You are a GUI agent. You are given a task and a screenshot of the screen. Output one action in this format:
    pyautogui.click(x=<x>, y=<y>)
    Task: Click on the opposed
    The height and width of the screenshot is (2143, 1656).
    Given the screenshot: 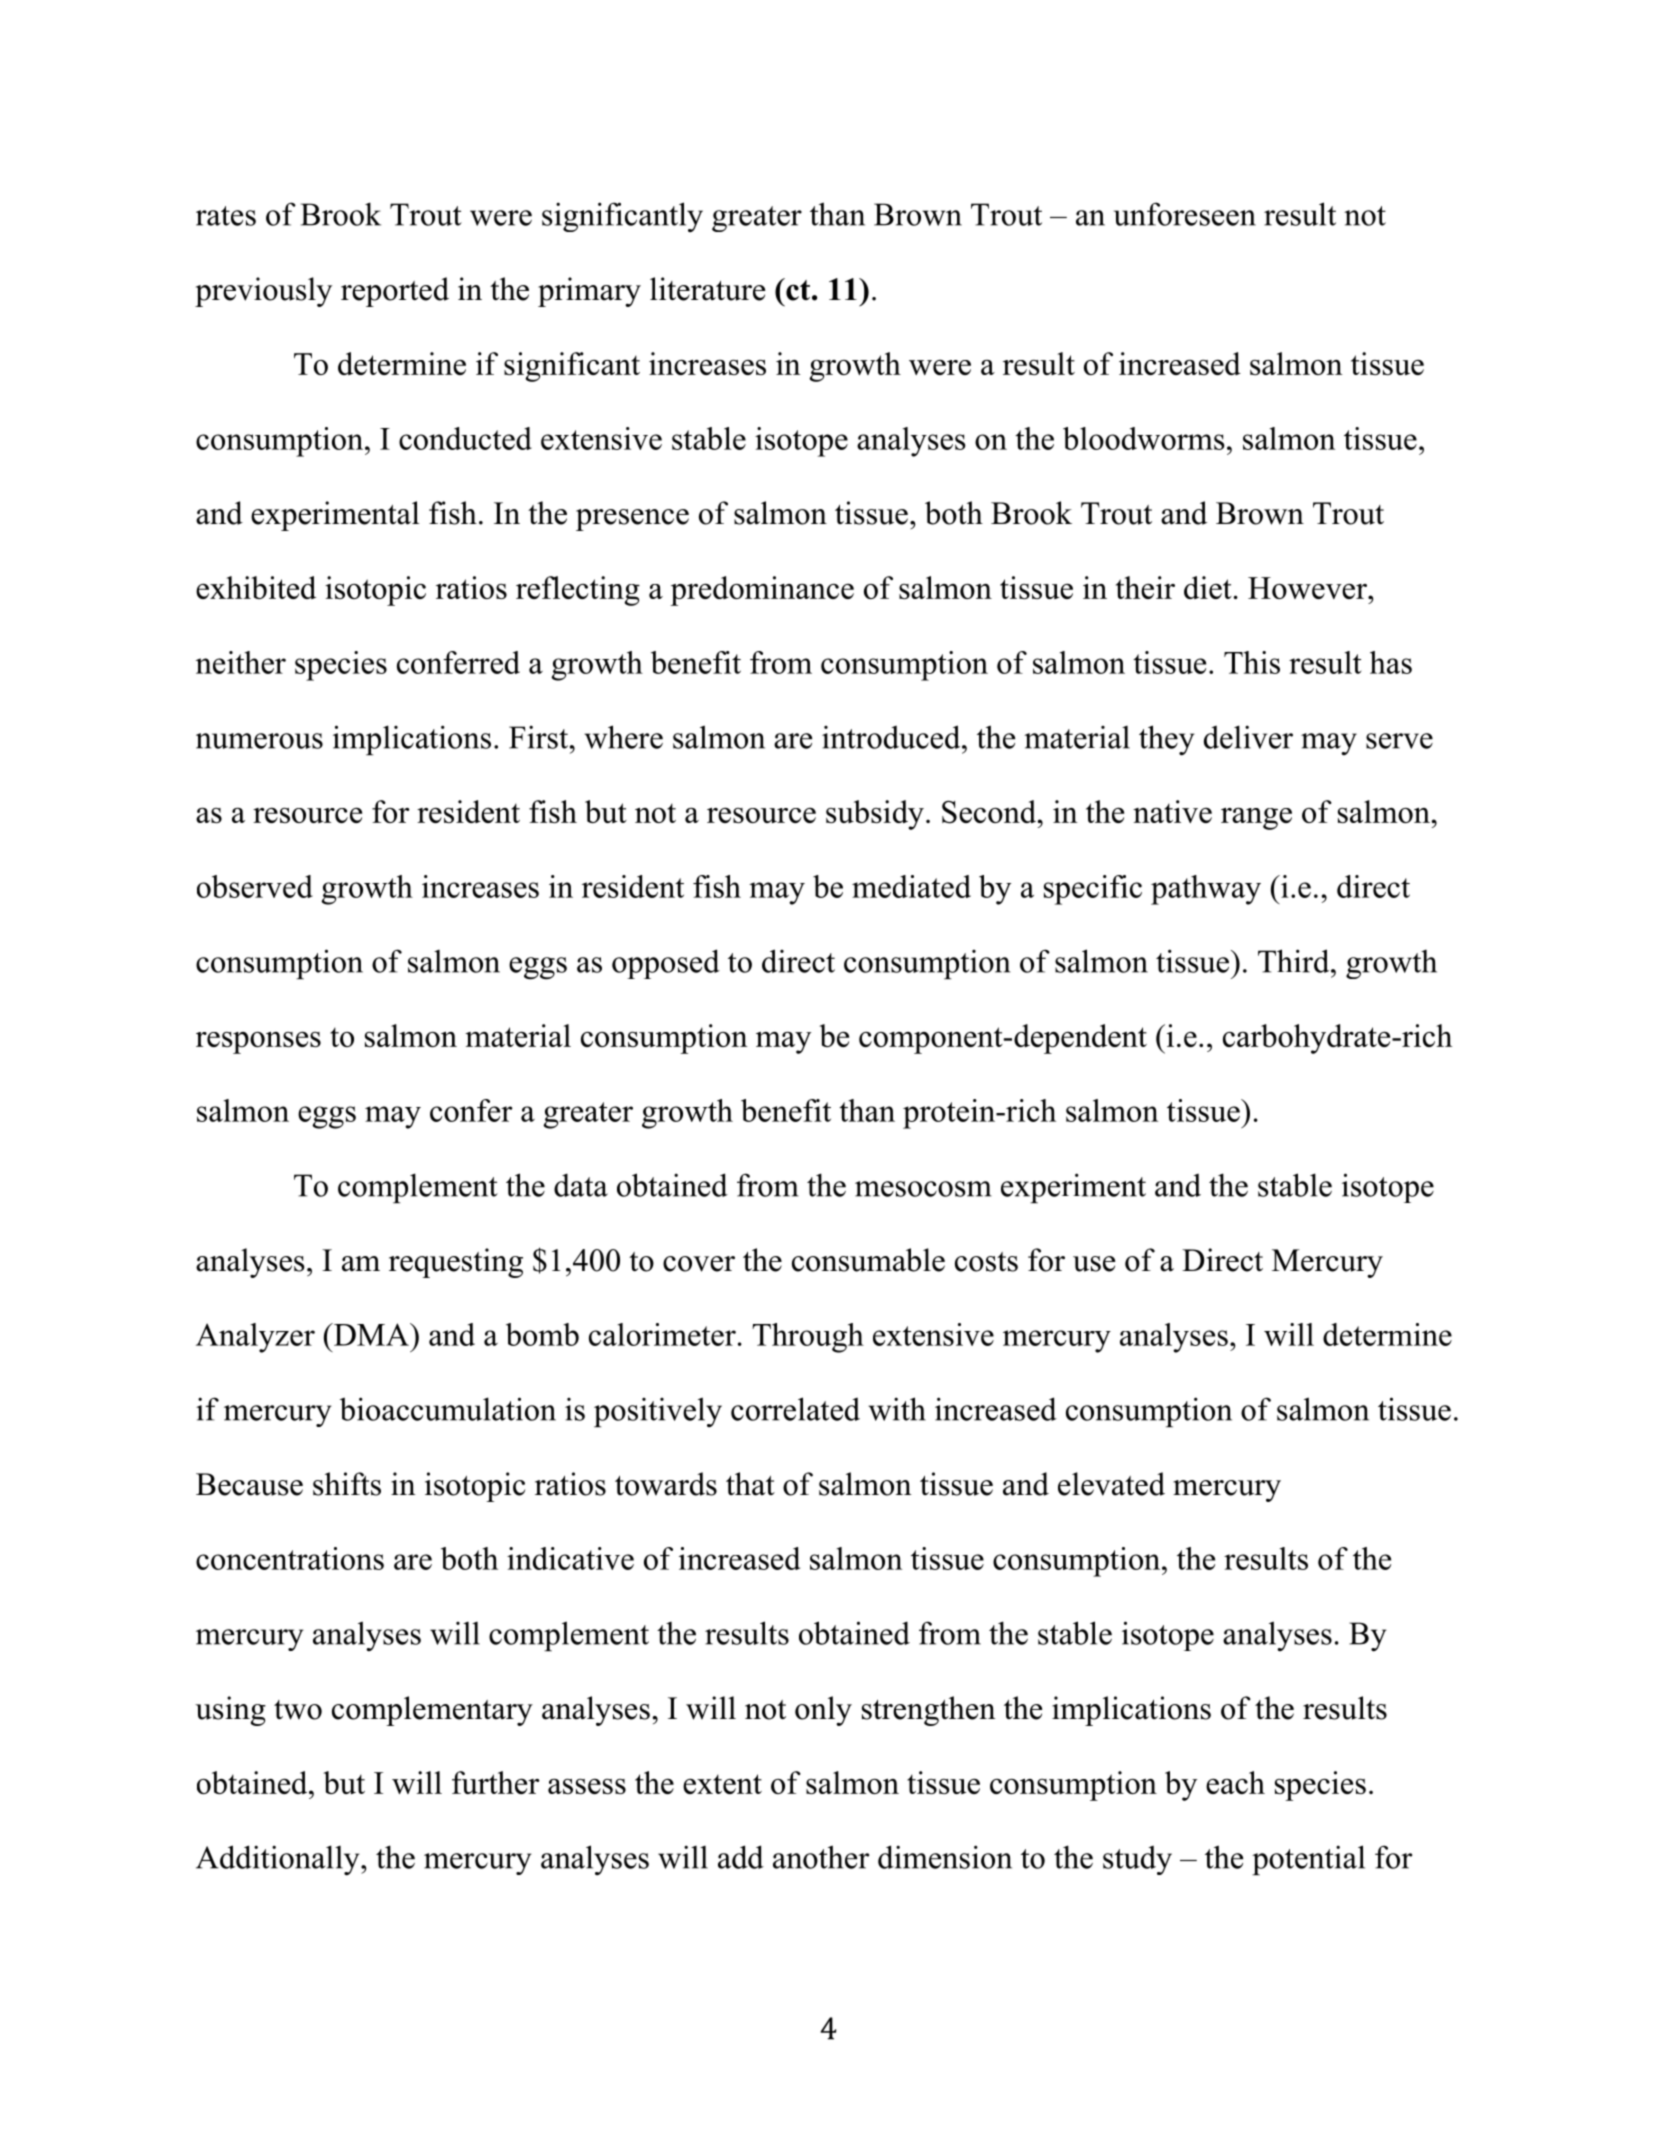 What is the action you would take?
    pyautogui.click(x=666, y=964)
